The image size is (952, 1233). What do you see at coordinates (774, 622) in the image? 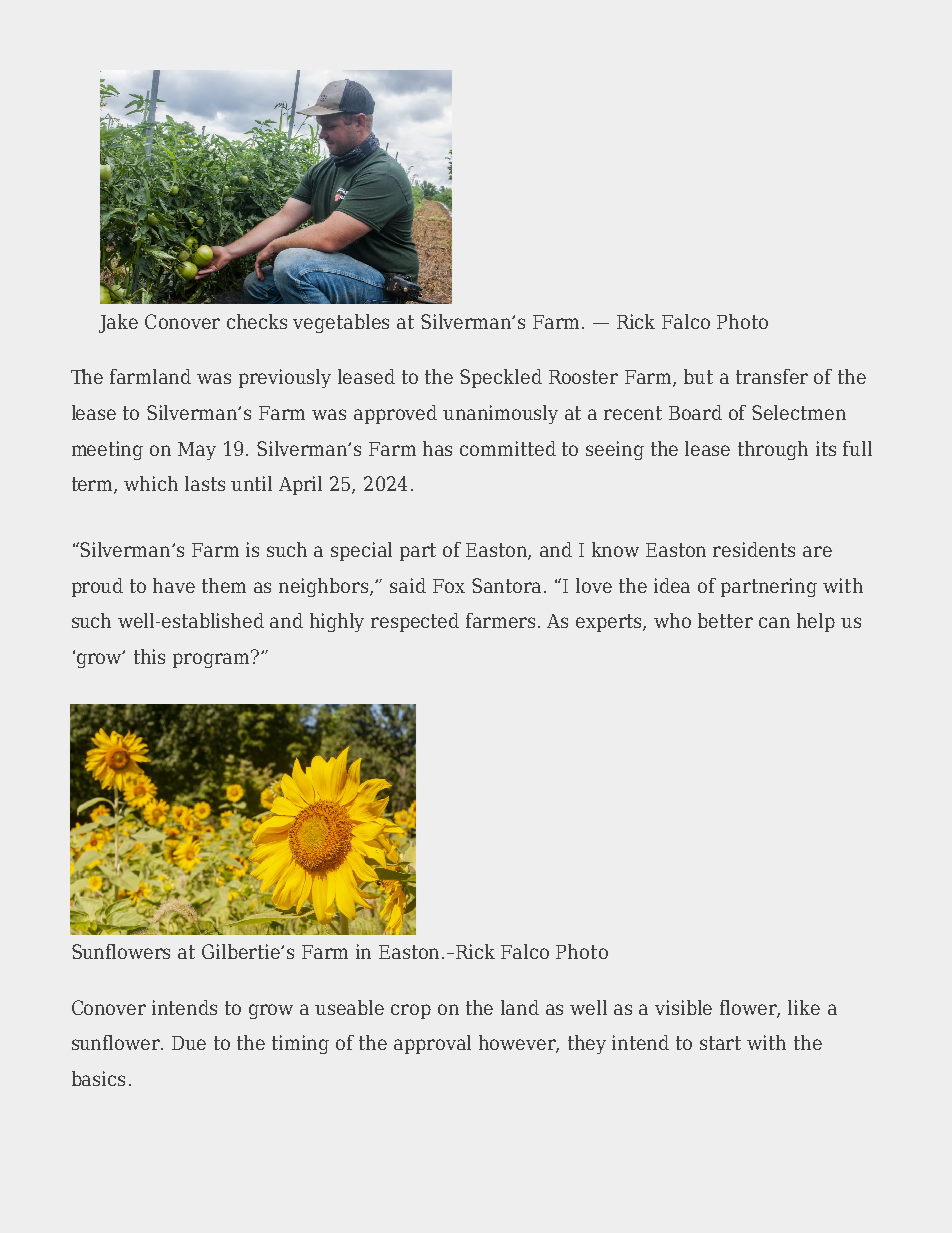
I see `can` at bounding box center [774, 622].
